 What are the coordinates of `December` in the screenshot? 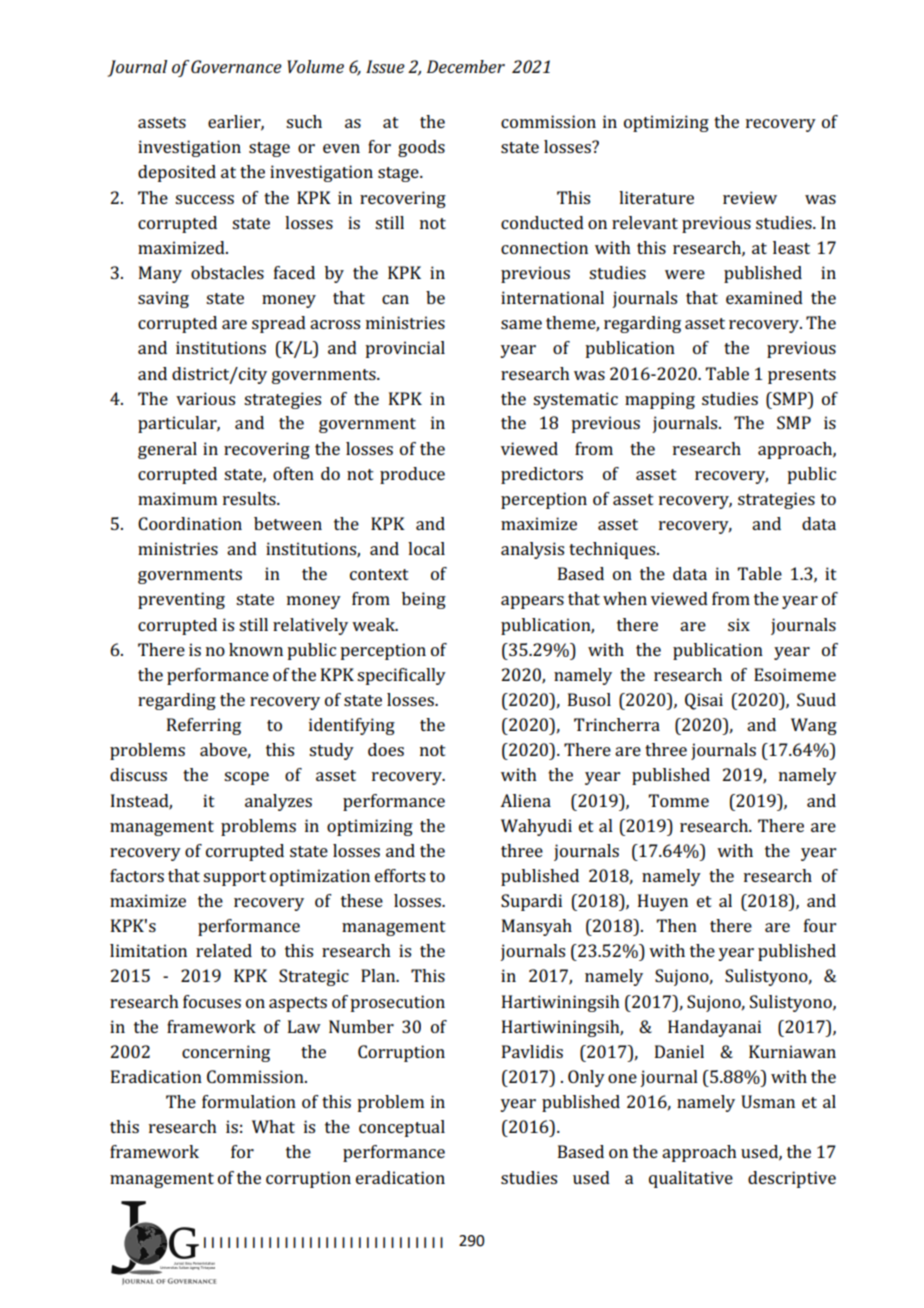 It's located at (466, 66).
